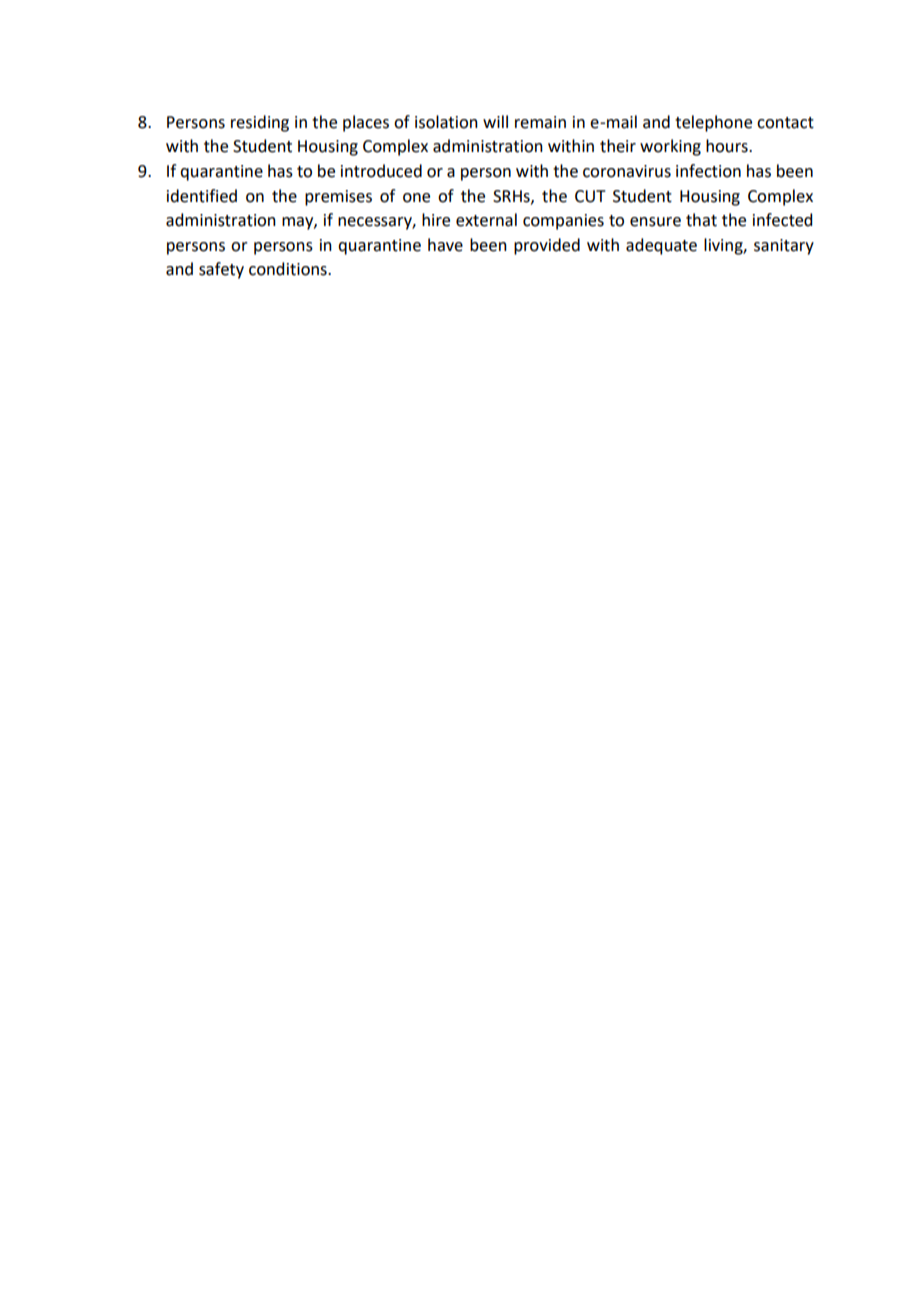 This document has height=1308, width=924. Describe the element at coordinates (708, 171) in the document. I see `infection` at that location.
